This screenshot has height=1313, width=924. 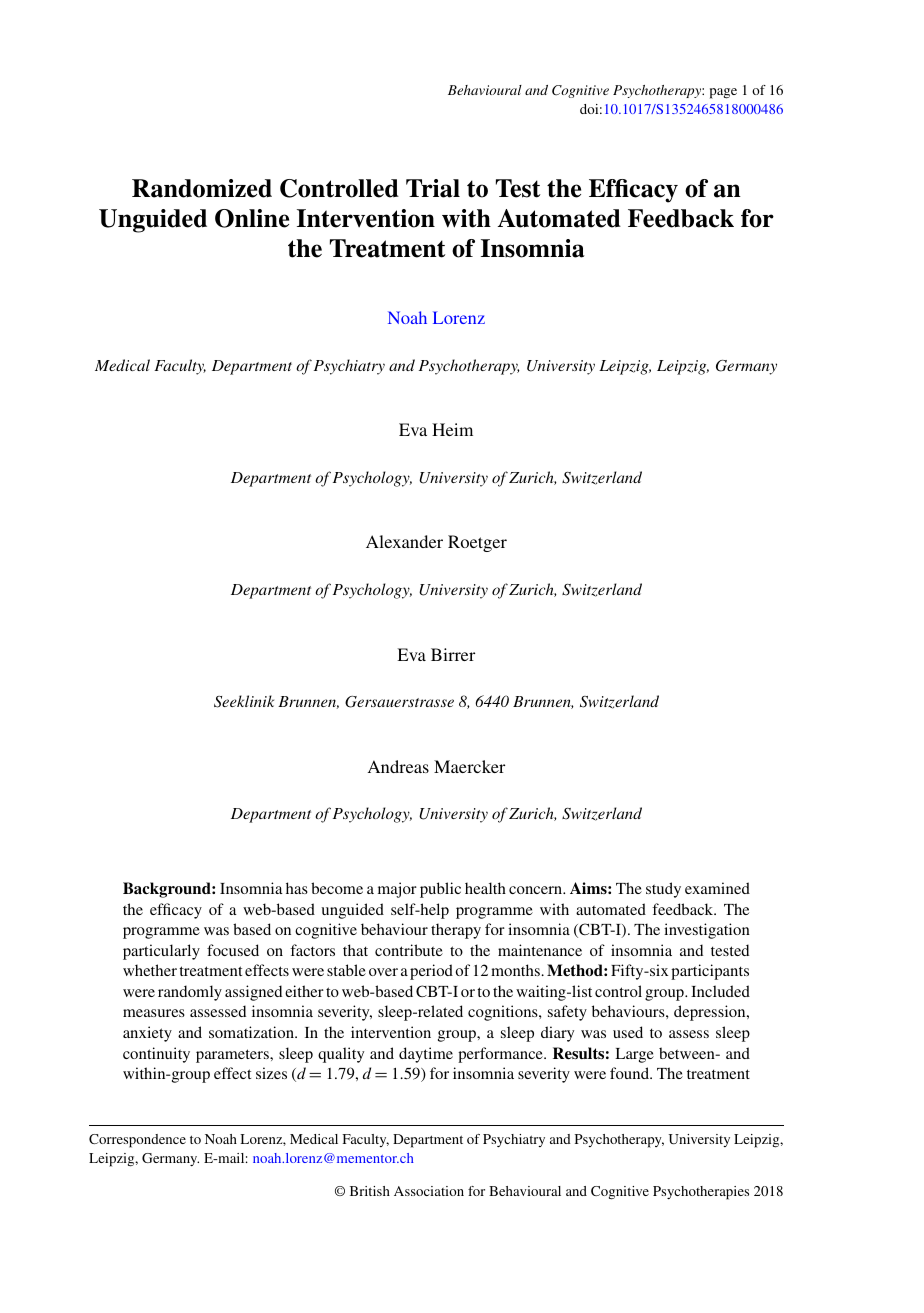 I want to click on Psychotherapies, so click(x=701, y=1193).
